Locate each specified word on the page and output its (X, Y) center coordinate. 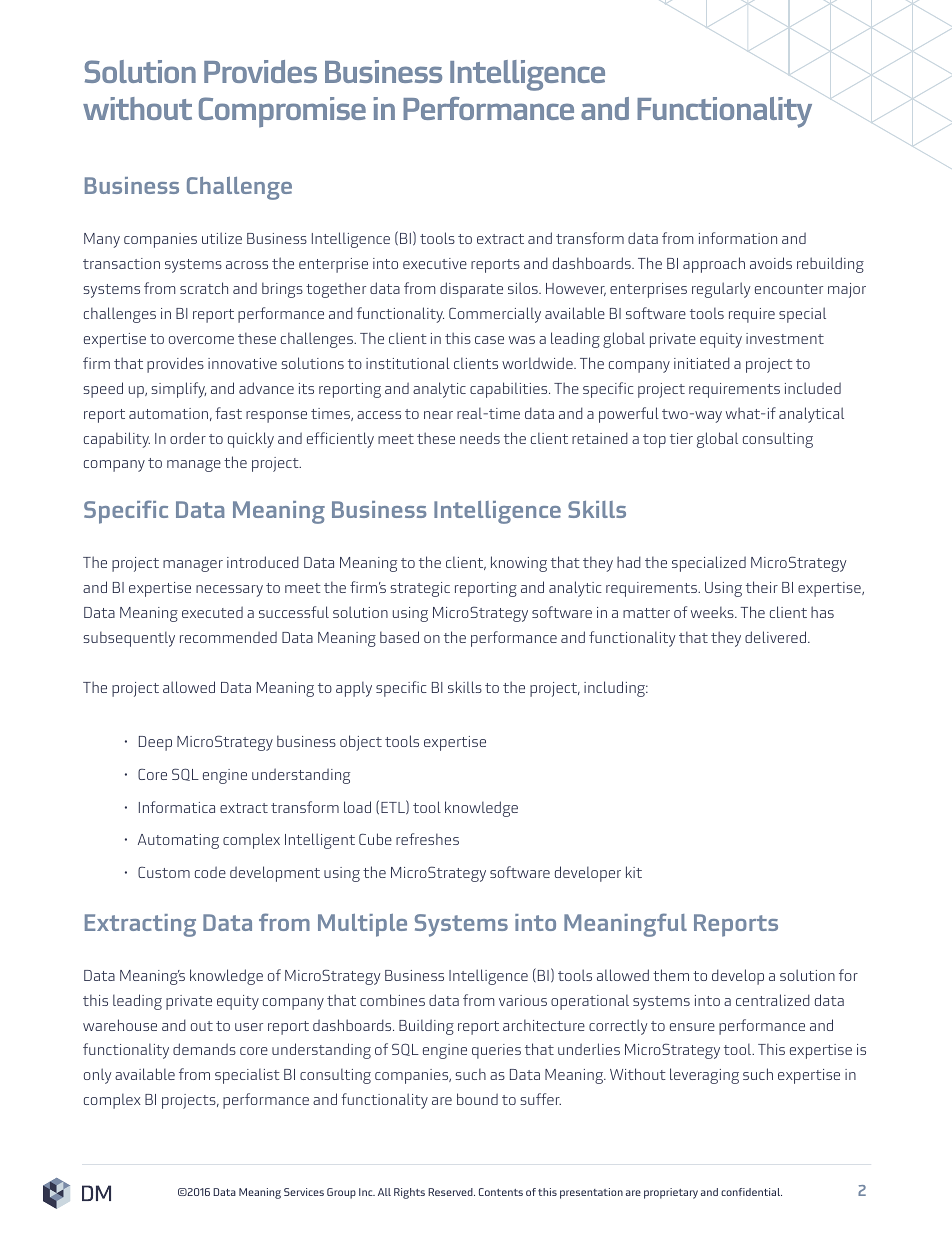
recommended (228, 637)
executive (435, 263)
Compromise (282, 112)
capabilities (510, 390)
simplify (178, 390)
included (813, 388)
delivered (777, 637)
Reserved (451, 1192)
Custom (164, 872)
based (399, 637)
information (738, 238)
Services (304, 1192)
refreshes (427, 839)
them (671, 975)
